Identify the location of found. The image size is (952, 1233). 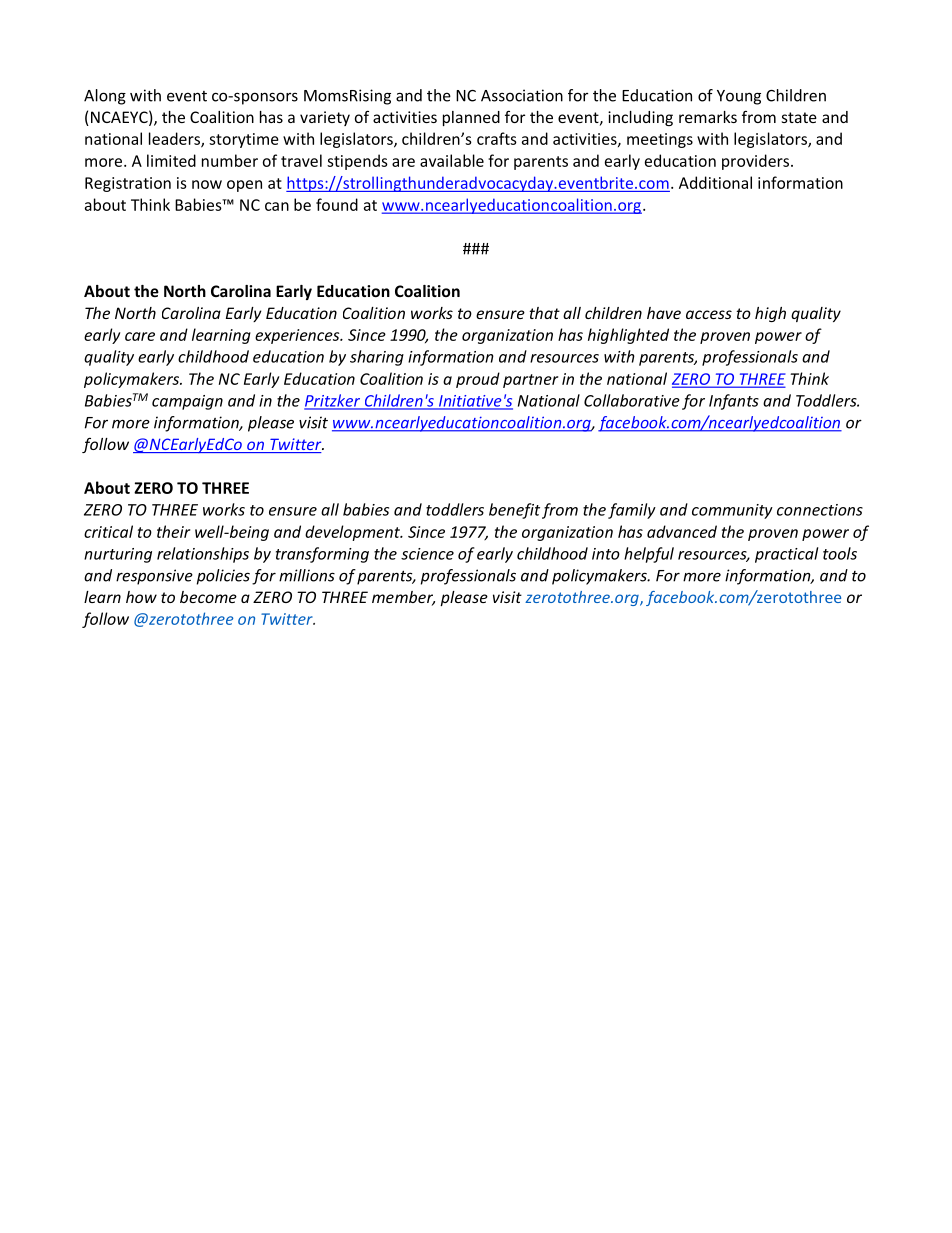
(337, 204).
